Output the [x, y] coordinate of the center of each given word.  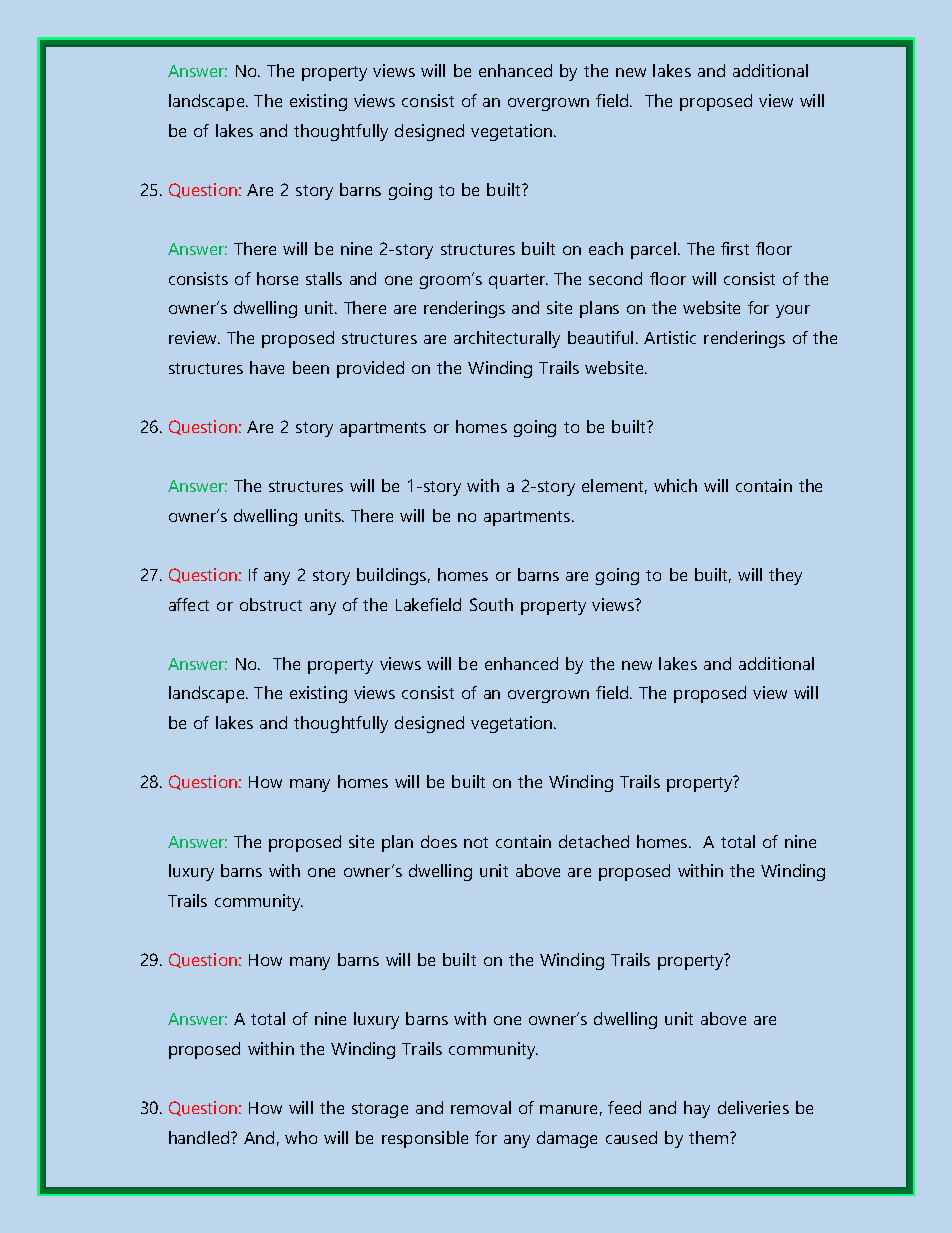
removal [481, 1107]
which [675, 485]
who [301, 1137]
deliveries [753, 1107]
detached [594, 841]
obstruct [271, 604]
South [491, 604]
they [785, 576]
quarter [518, 281]
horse [277, 278]
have [267, 367]
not [476, 842]
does [439, 841]
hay [697, 1109]
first [735, 248]
